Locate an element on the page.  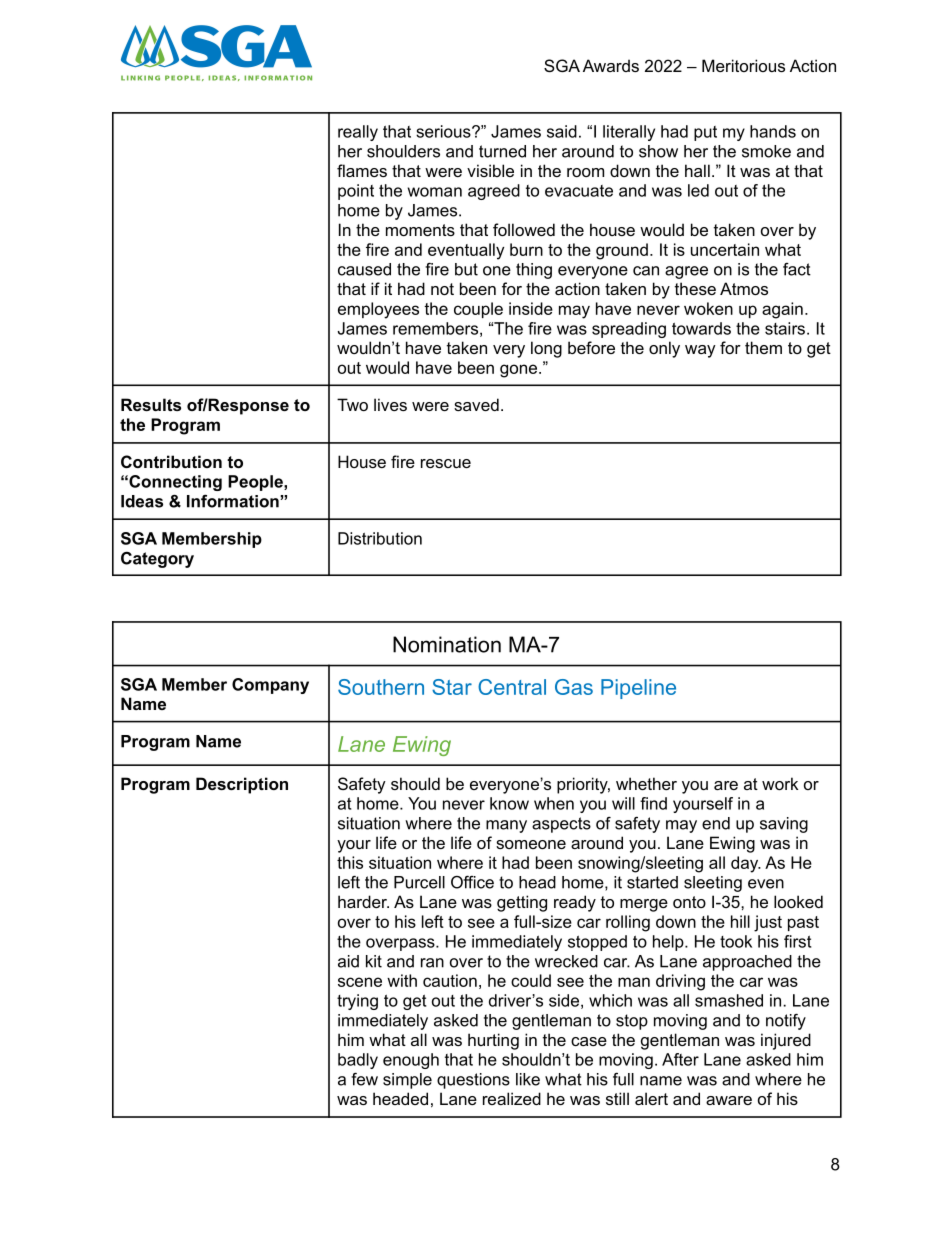
badly is located at coordinates (358, 1061).
